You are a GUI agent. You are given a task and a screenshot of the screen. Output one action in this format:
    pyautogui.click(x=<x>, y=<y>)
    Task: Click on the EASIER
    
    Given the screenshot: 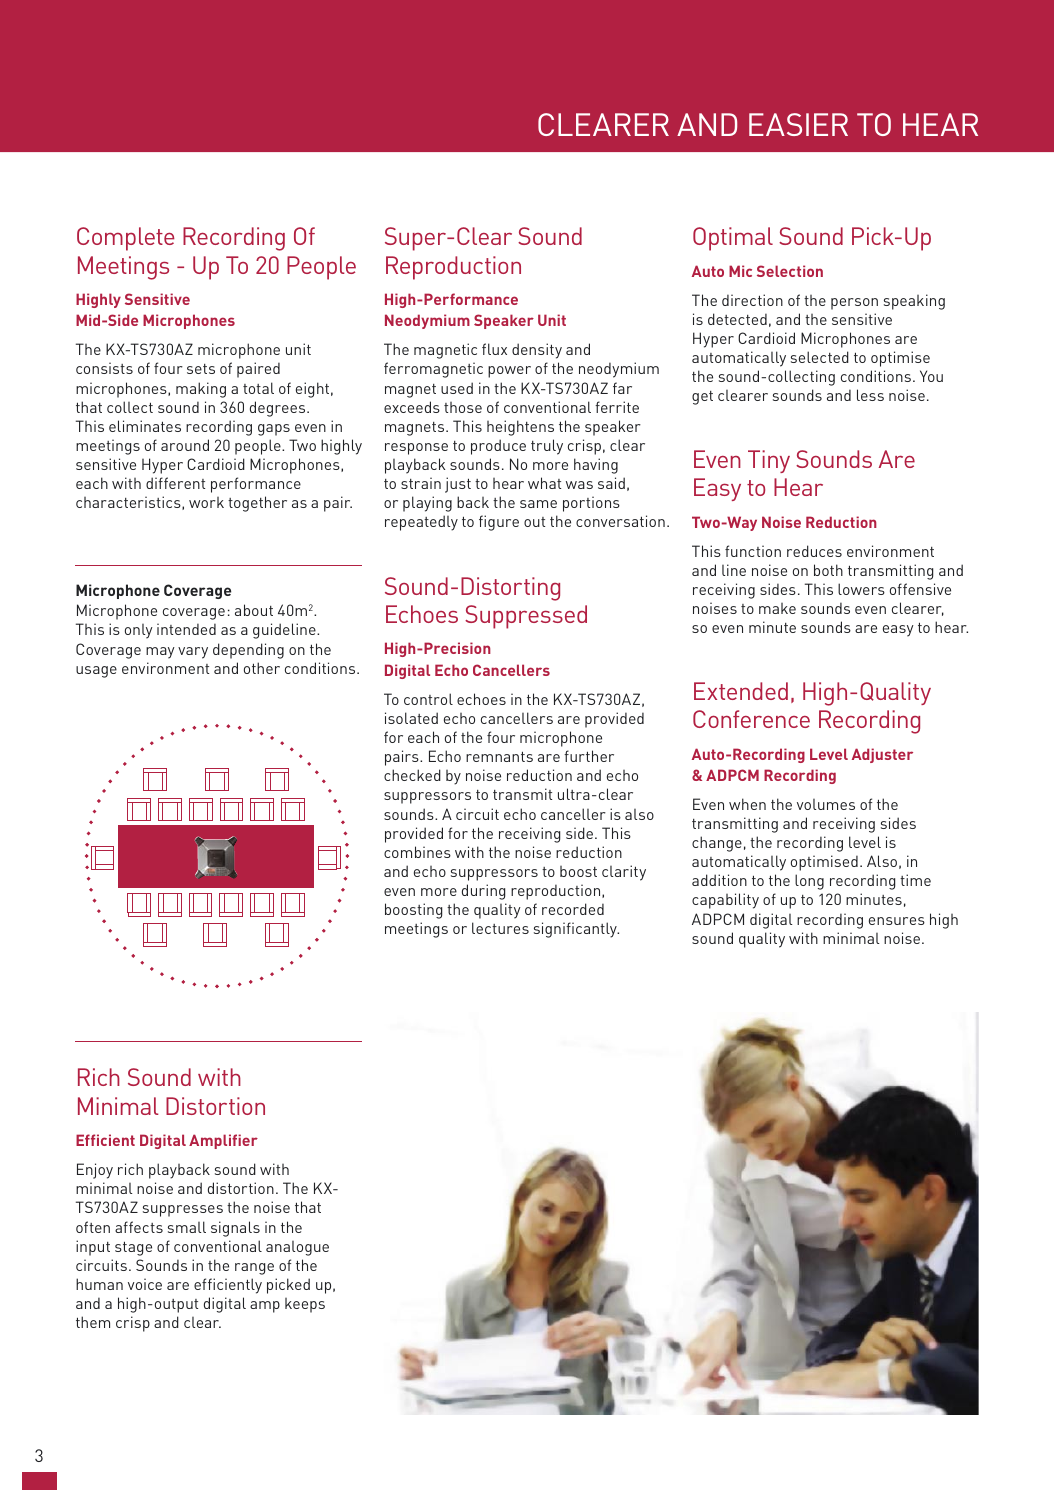 What is the action you would take?
    pyautogui.click(x=798, y=124)
